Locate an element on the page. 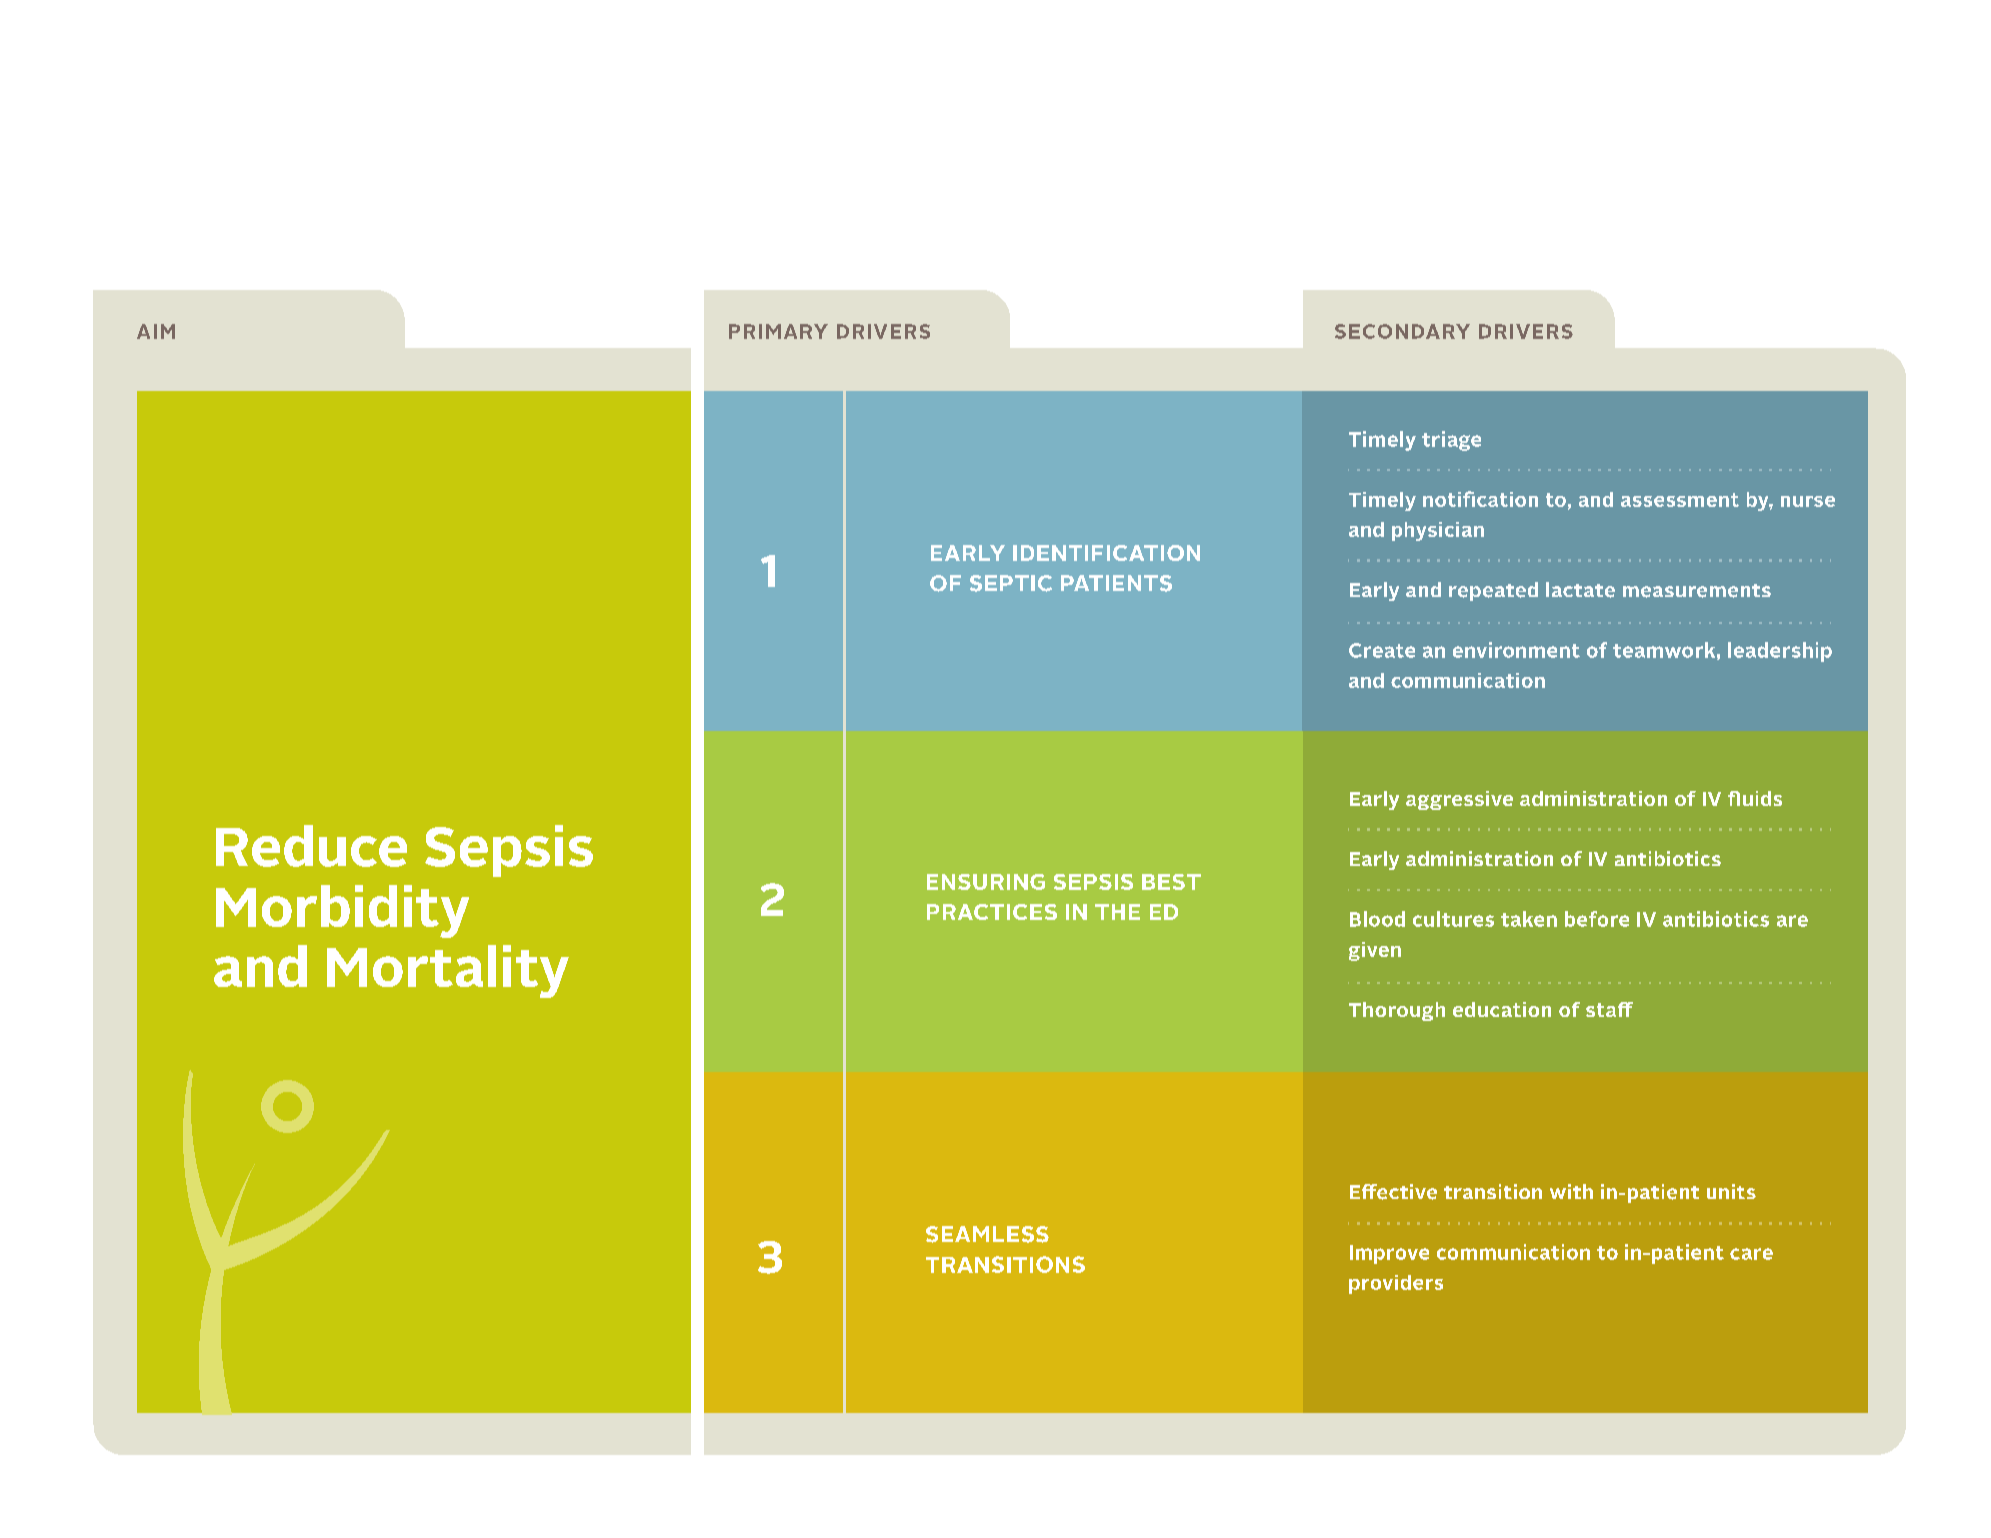  SEAMLESS is located at coordinates (987, 1234).
